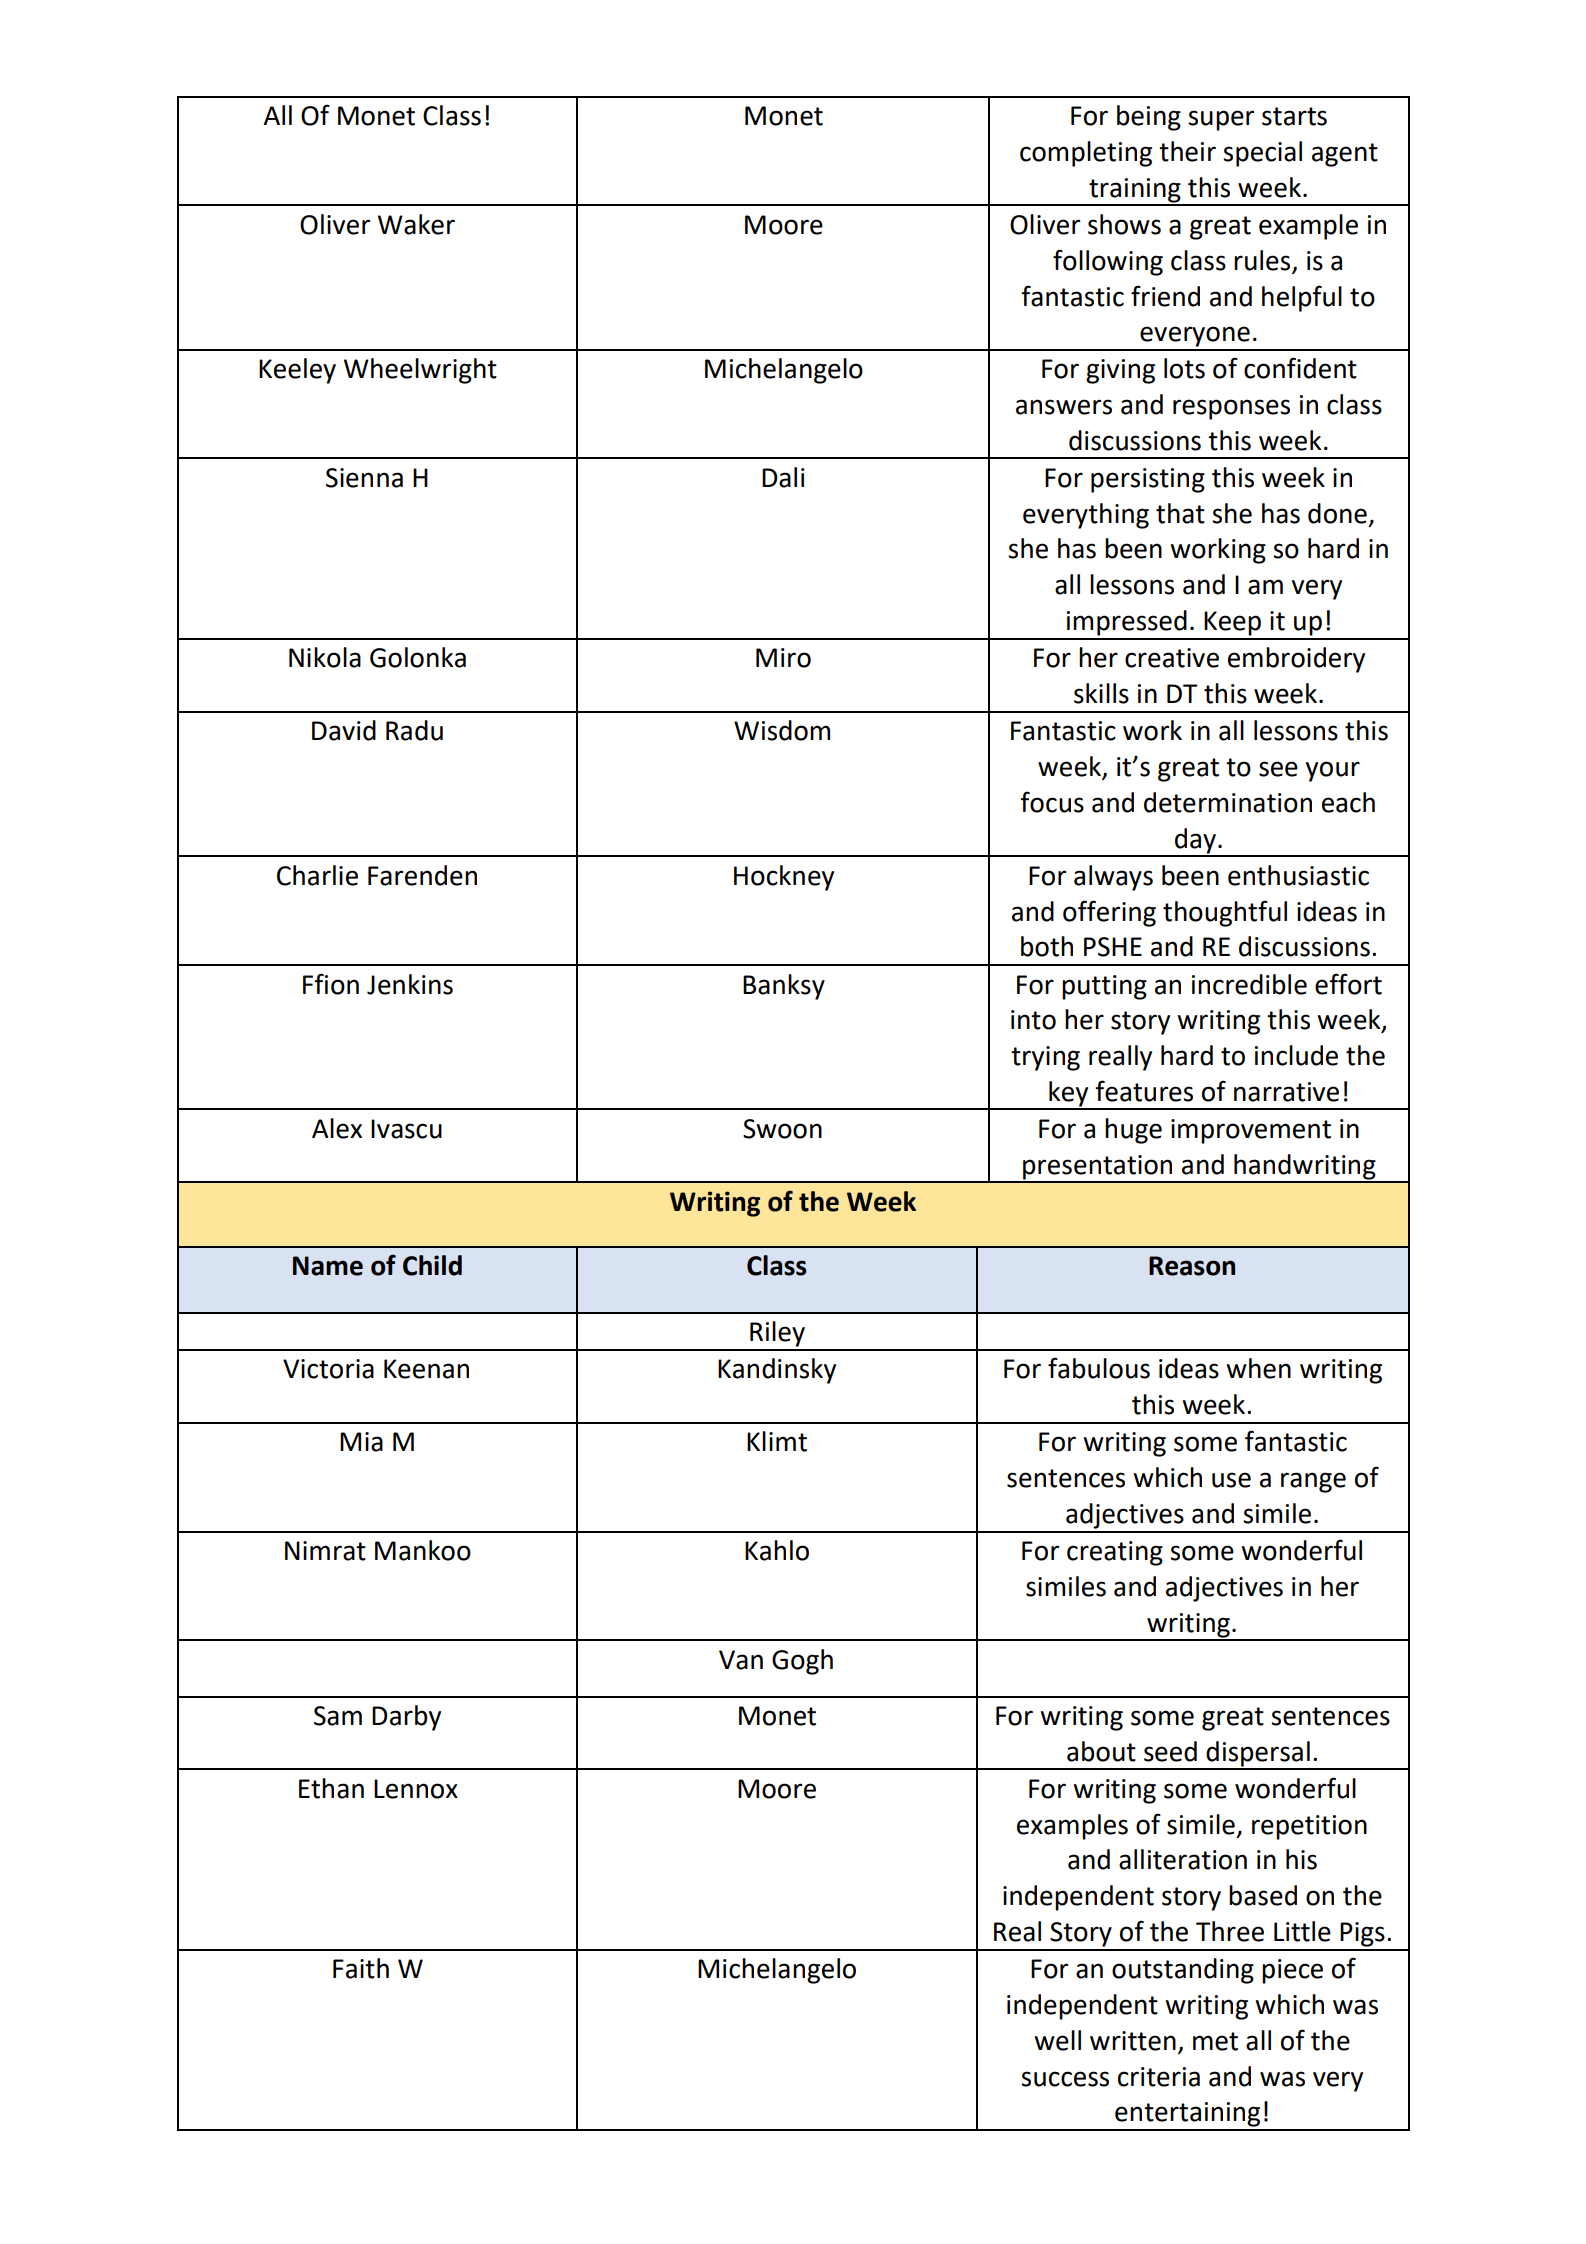 The width and height of the screenshot is (1586, 2244). I want to click on Faith, so click(361, 1968).
